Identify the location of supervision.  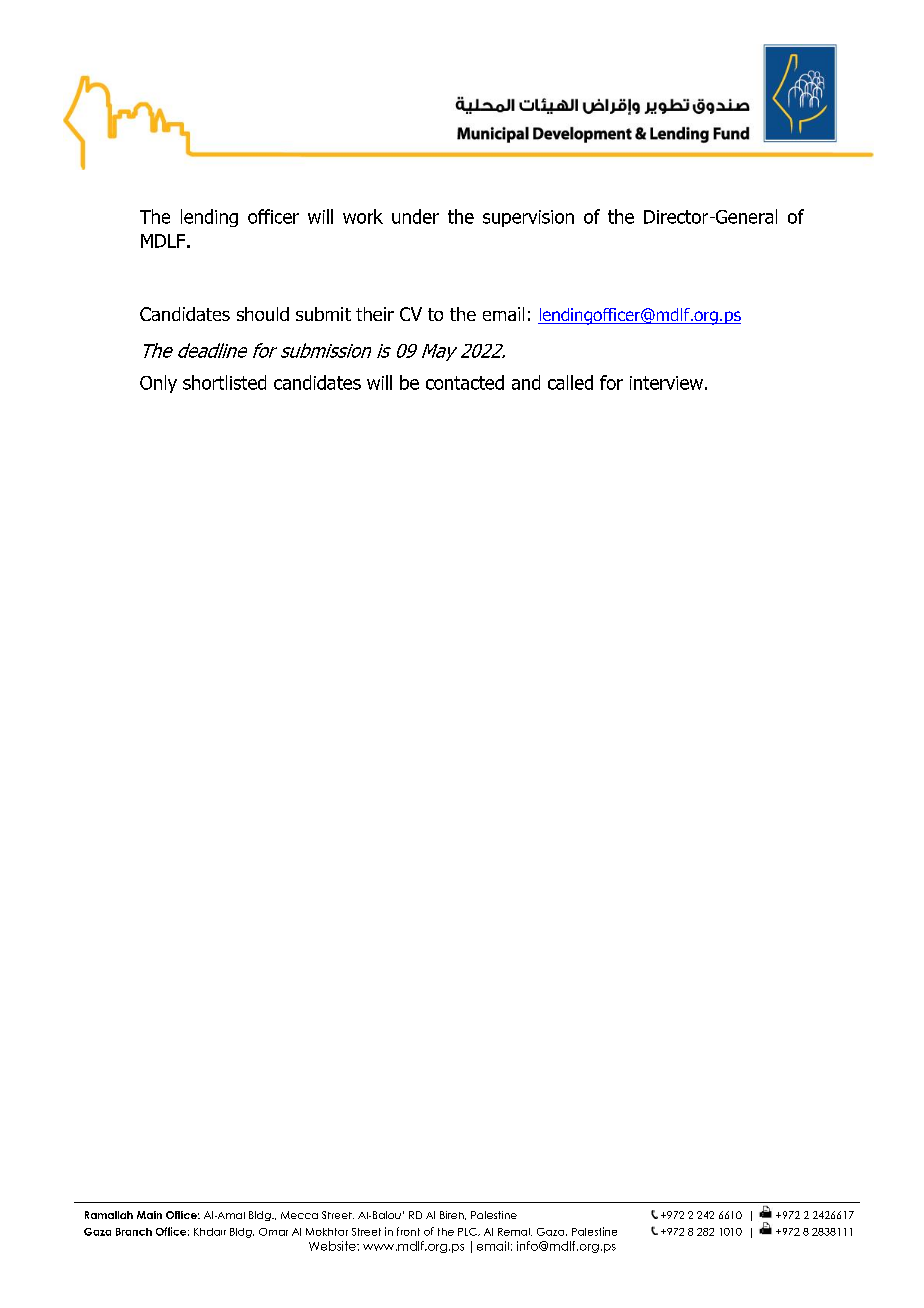
(528, 218).
